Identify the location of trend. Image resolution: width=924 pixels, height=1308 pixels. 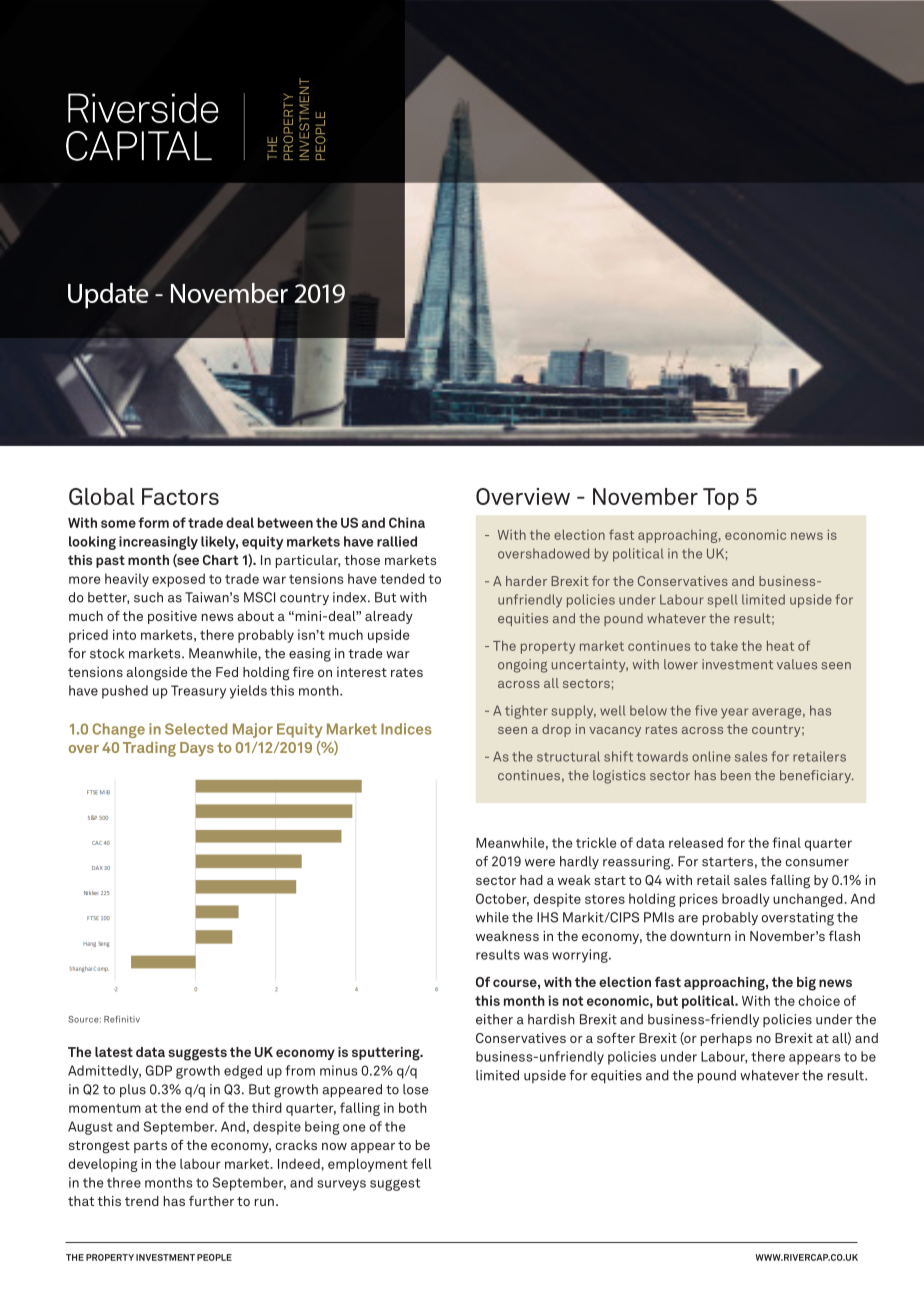
(142, 1201).
